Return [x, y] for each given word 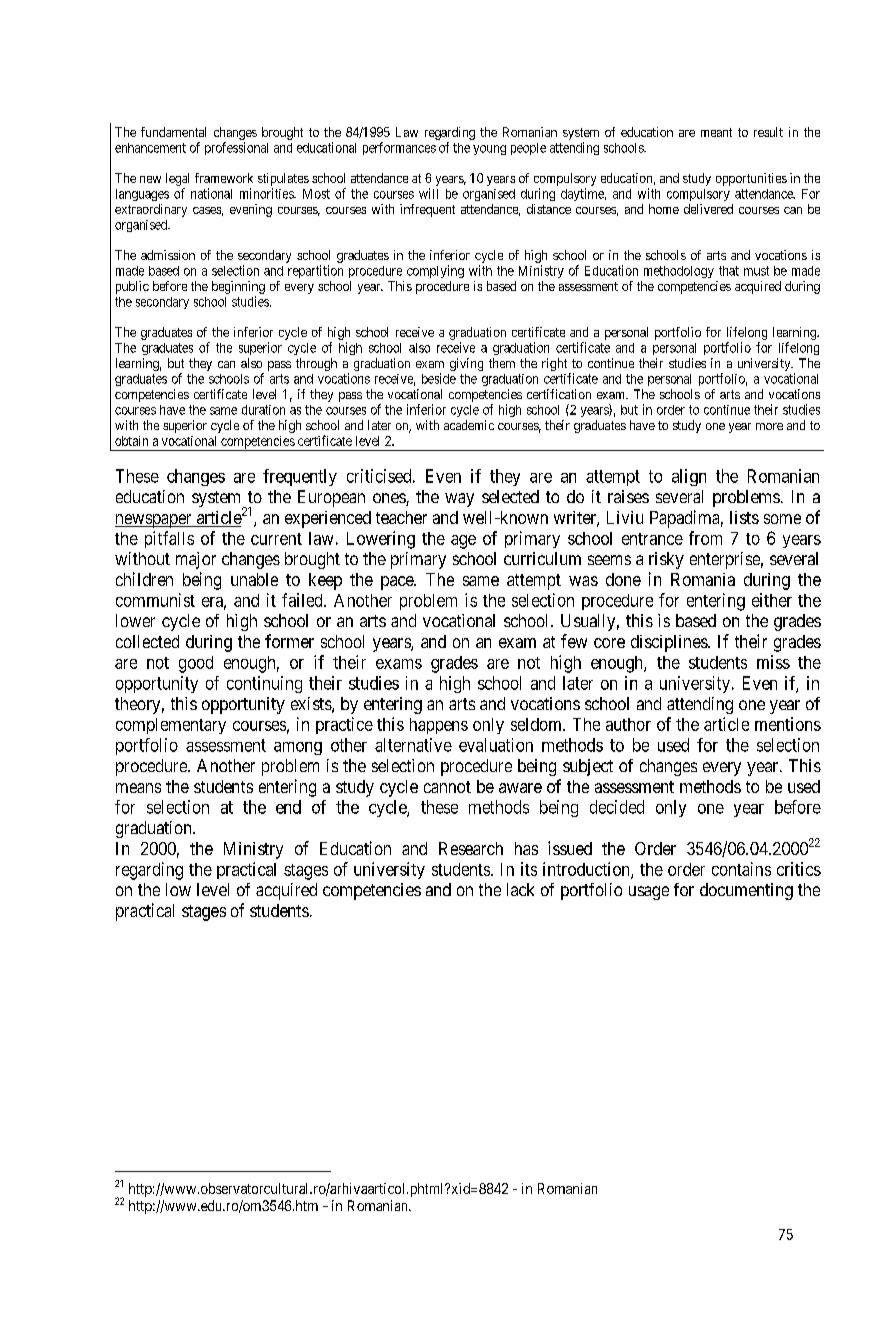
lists [744, 517]
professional [236, 148]
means [138, 788]
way [459, 500]
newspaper [154, 521]
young [489, 150]
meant [716, 132]
